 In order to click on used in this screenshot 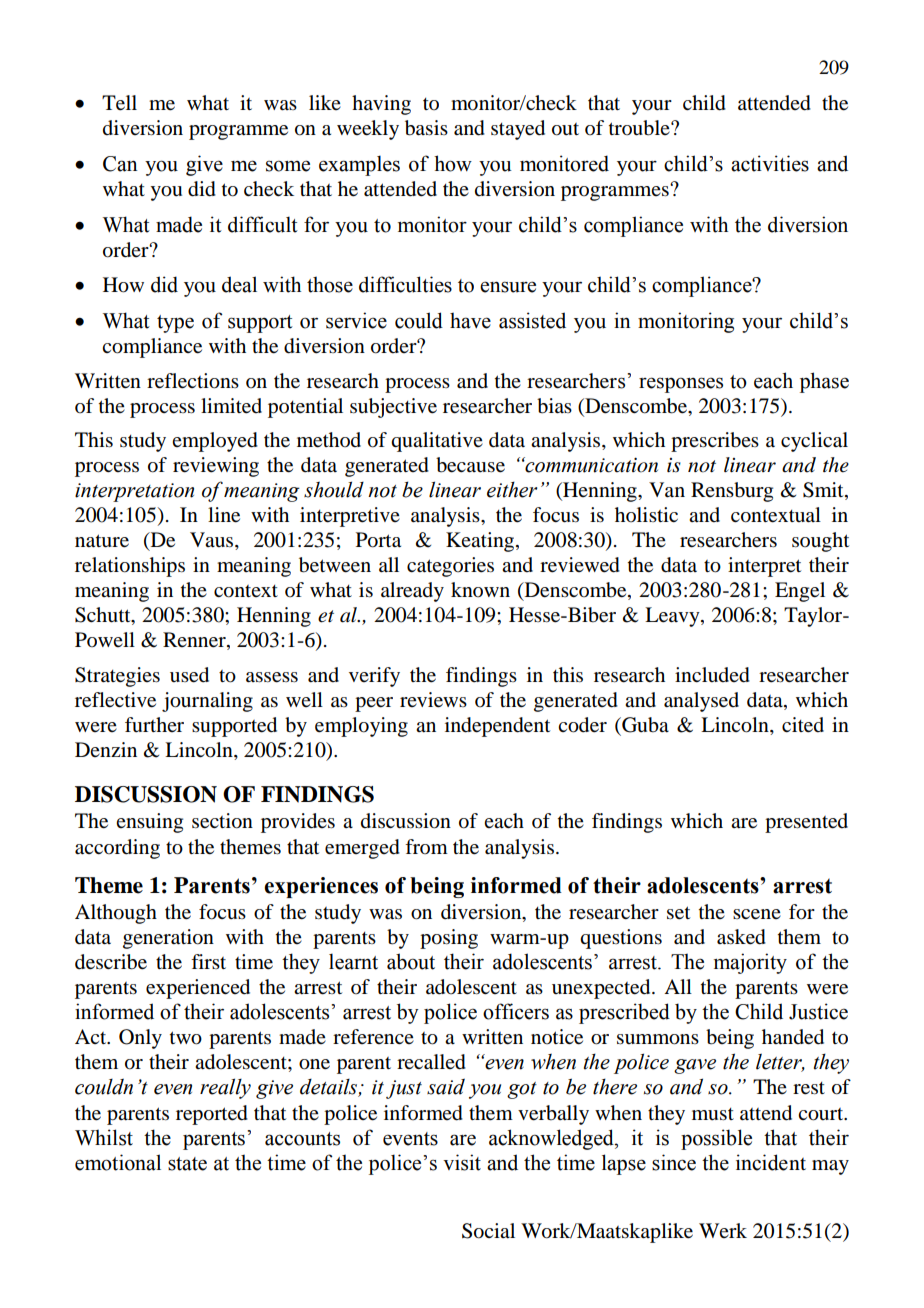, I will do `click(189, 675)`.
